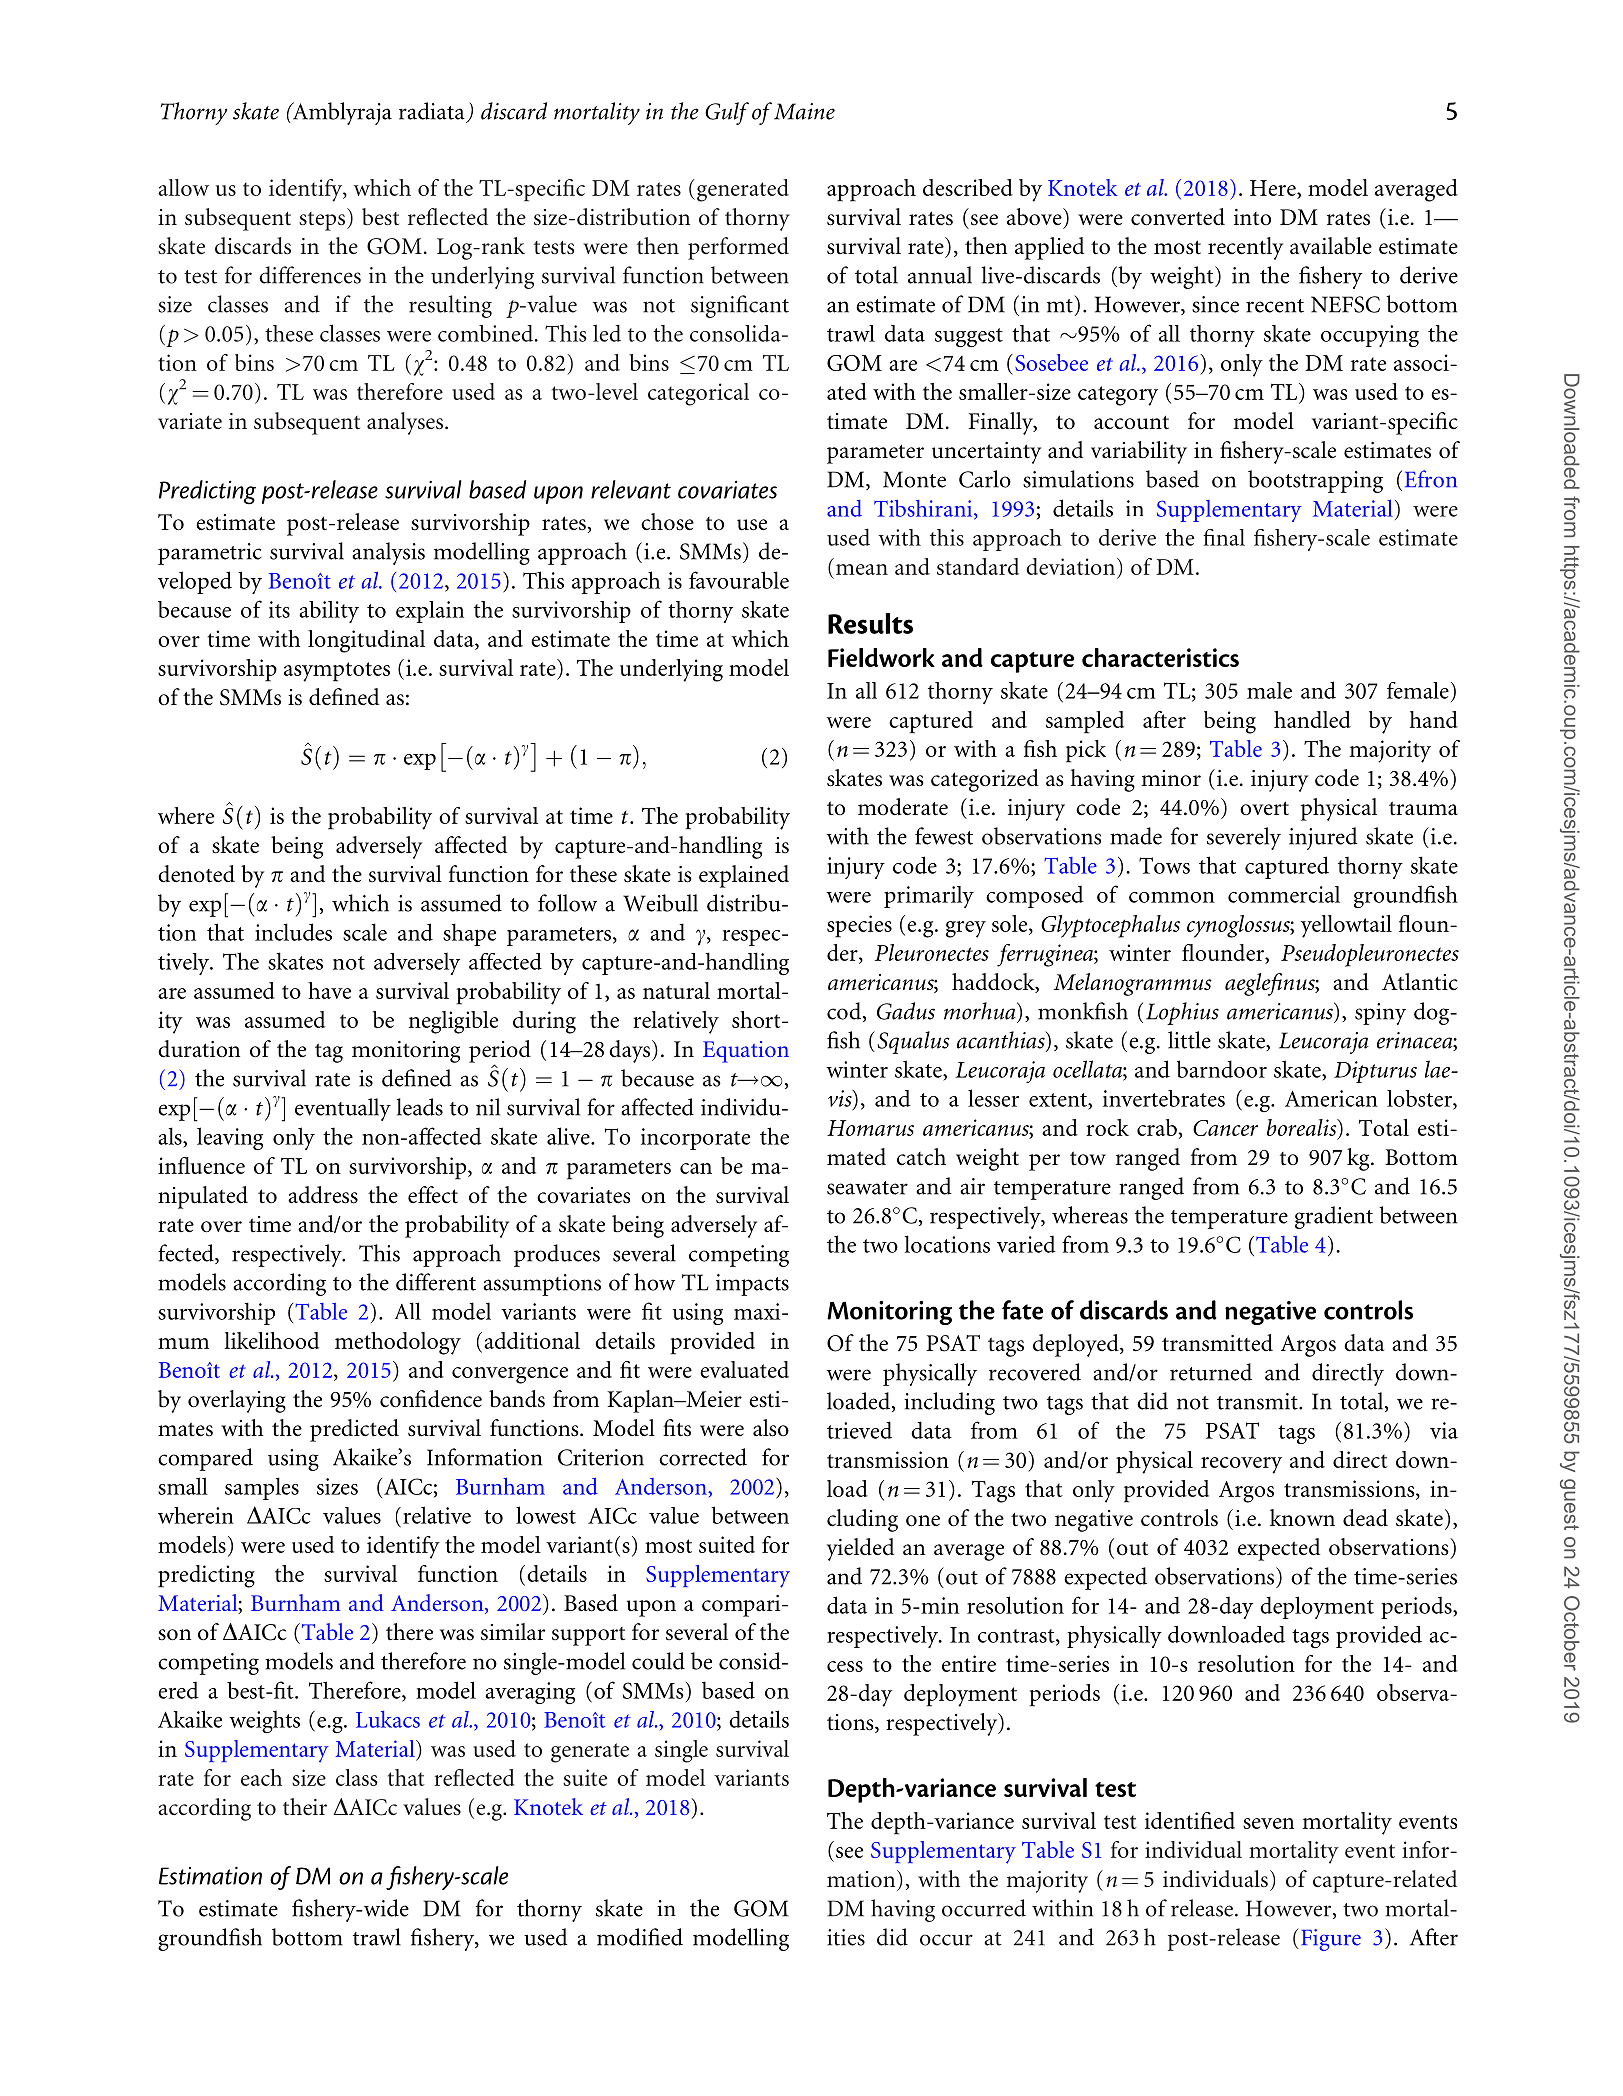  Describe the element at coordinates (323, 221) in the page. I see `steps` at that location.
